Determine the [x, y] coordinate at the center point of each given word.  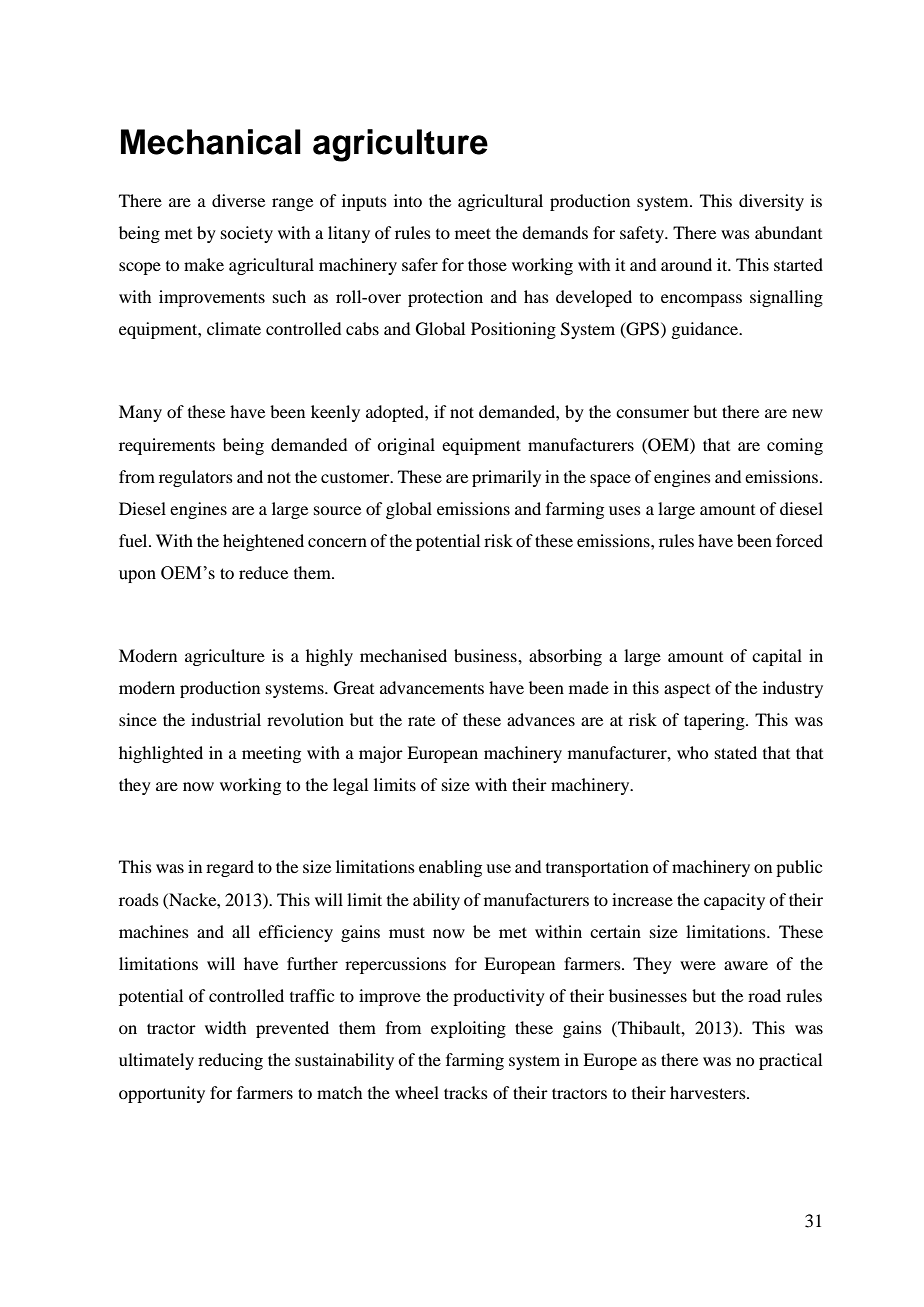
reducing [230, 1061]
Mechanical [211, 142]
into [408, 200]
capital [777, 657]
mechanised [403, 655]
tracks [466, 1092]
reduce [263, 572]
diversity [771, 202]
